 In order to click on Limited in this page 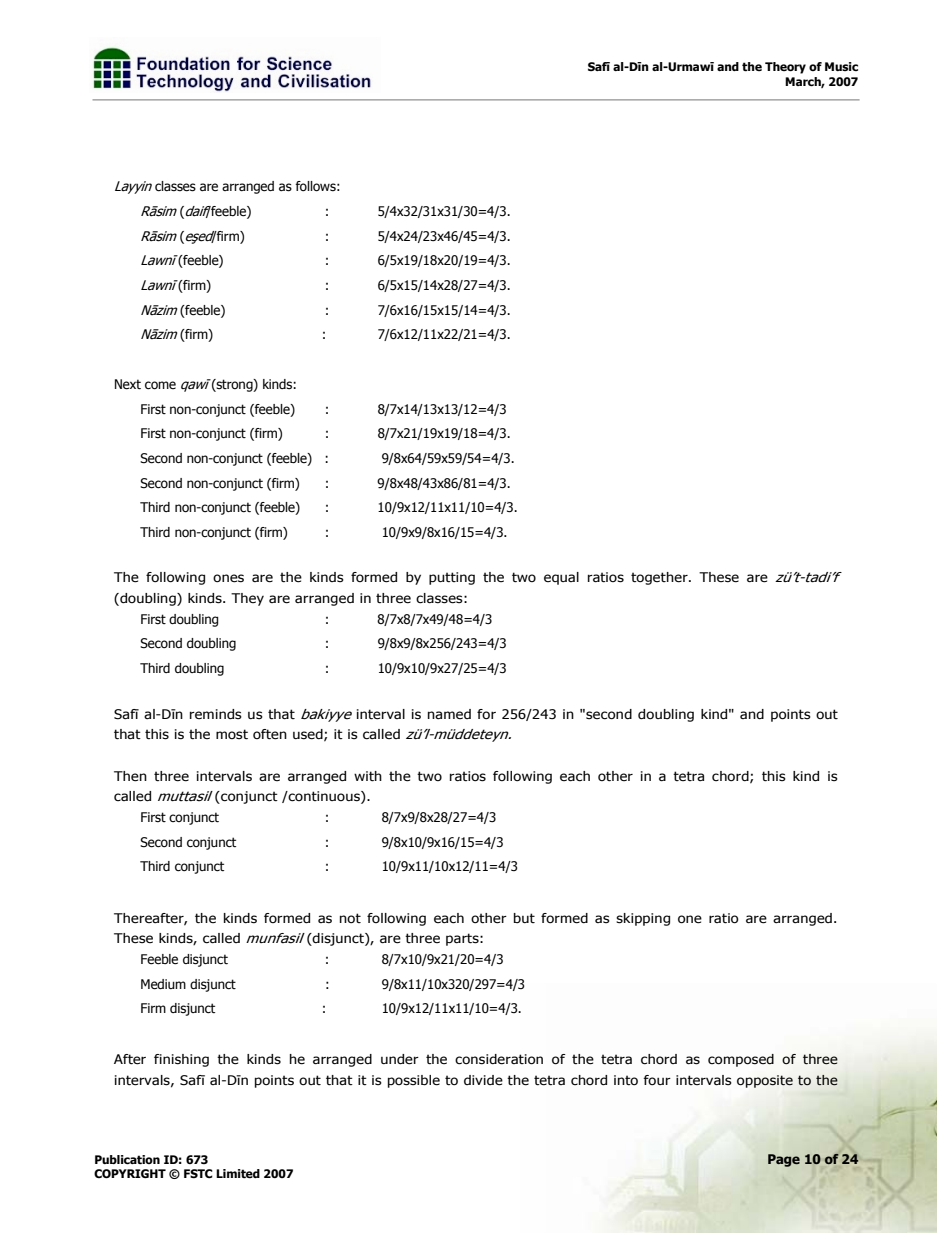, I will do `click(238, 1174)`.
